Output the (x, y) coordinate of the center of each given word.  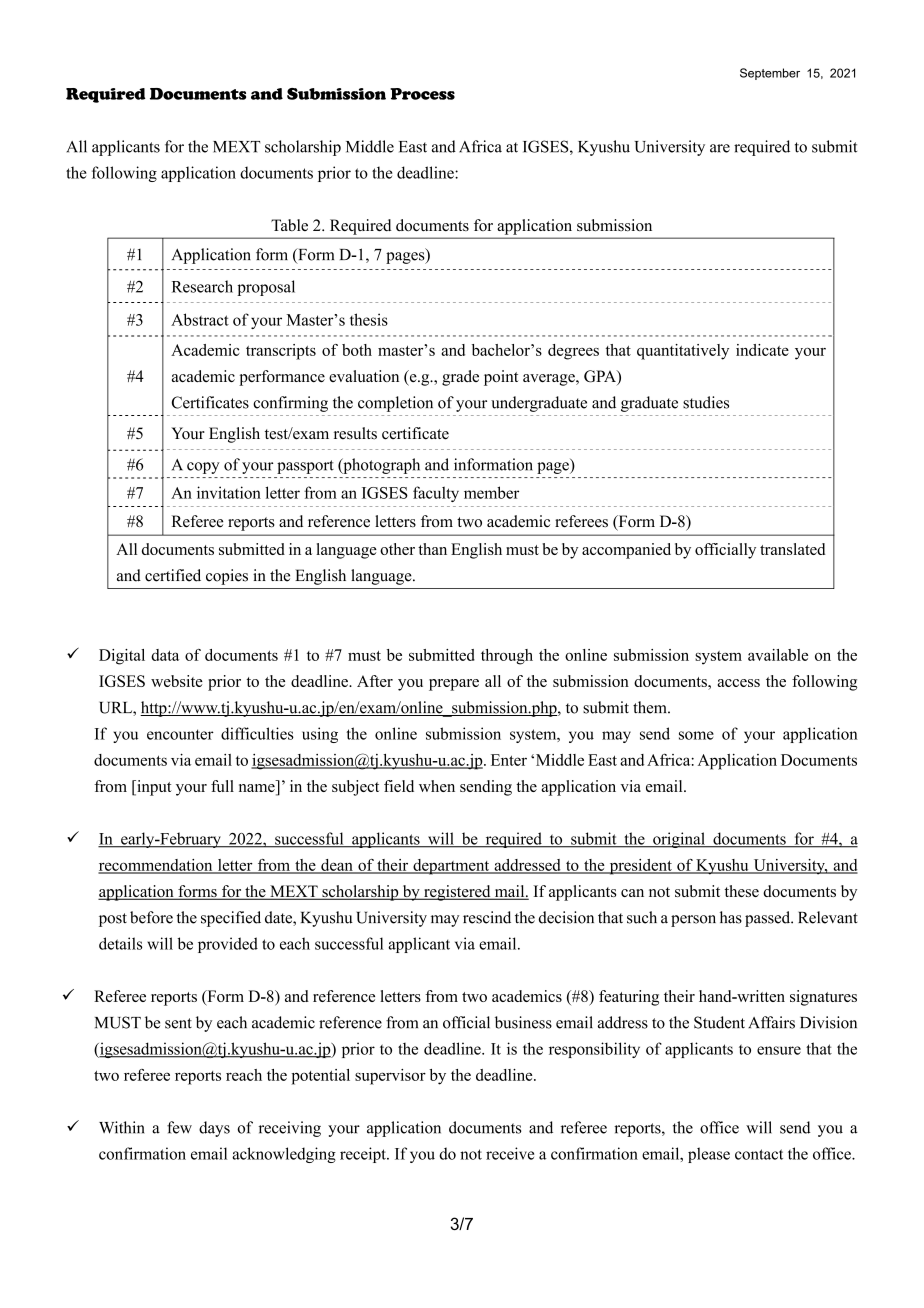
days (214, 1129)
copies (227, 577)
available (778, 655)
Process (422, 94)
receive (510, 1153)
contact (759, 1154)
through (507, 657)
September (770, 74)
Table (289, 225)
